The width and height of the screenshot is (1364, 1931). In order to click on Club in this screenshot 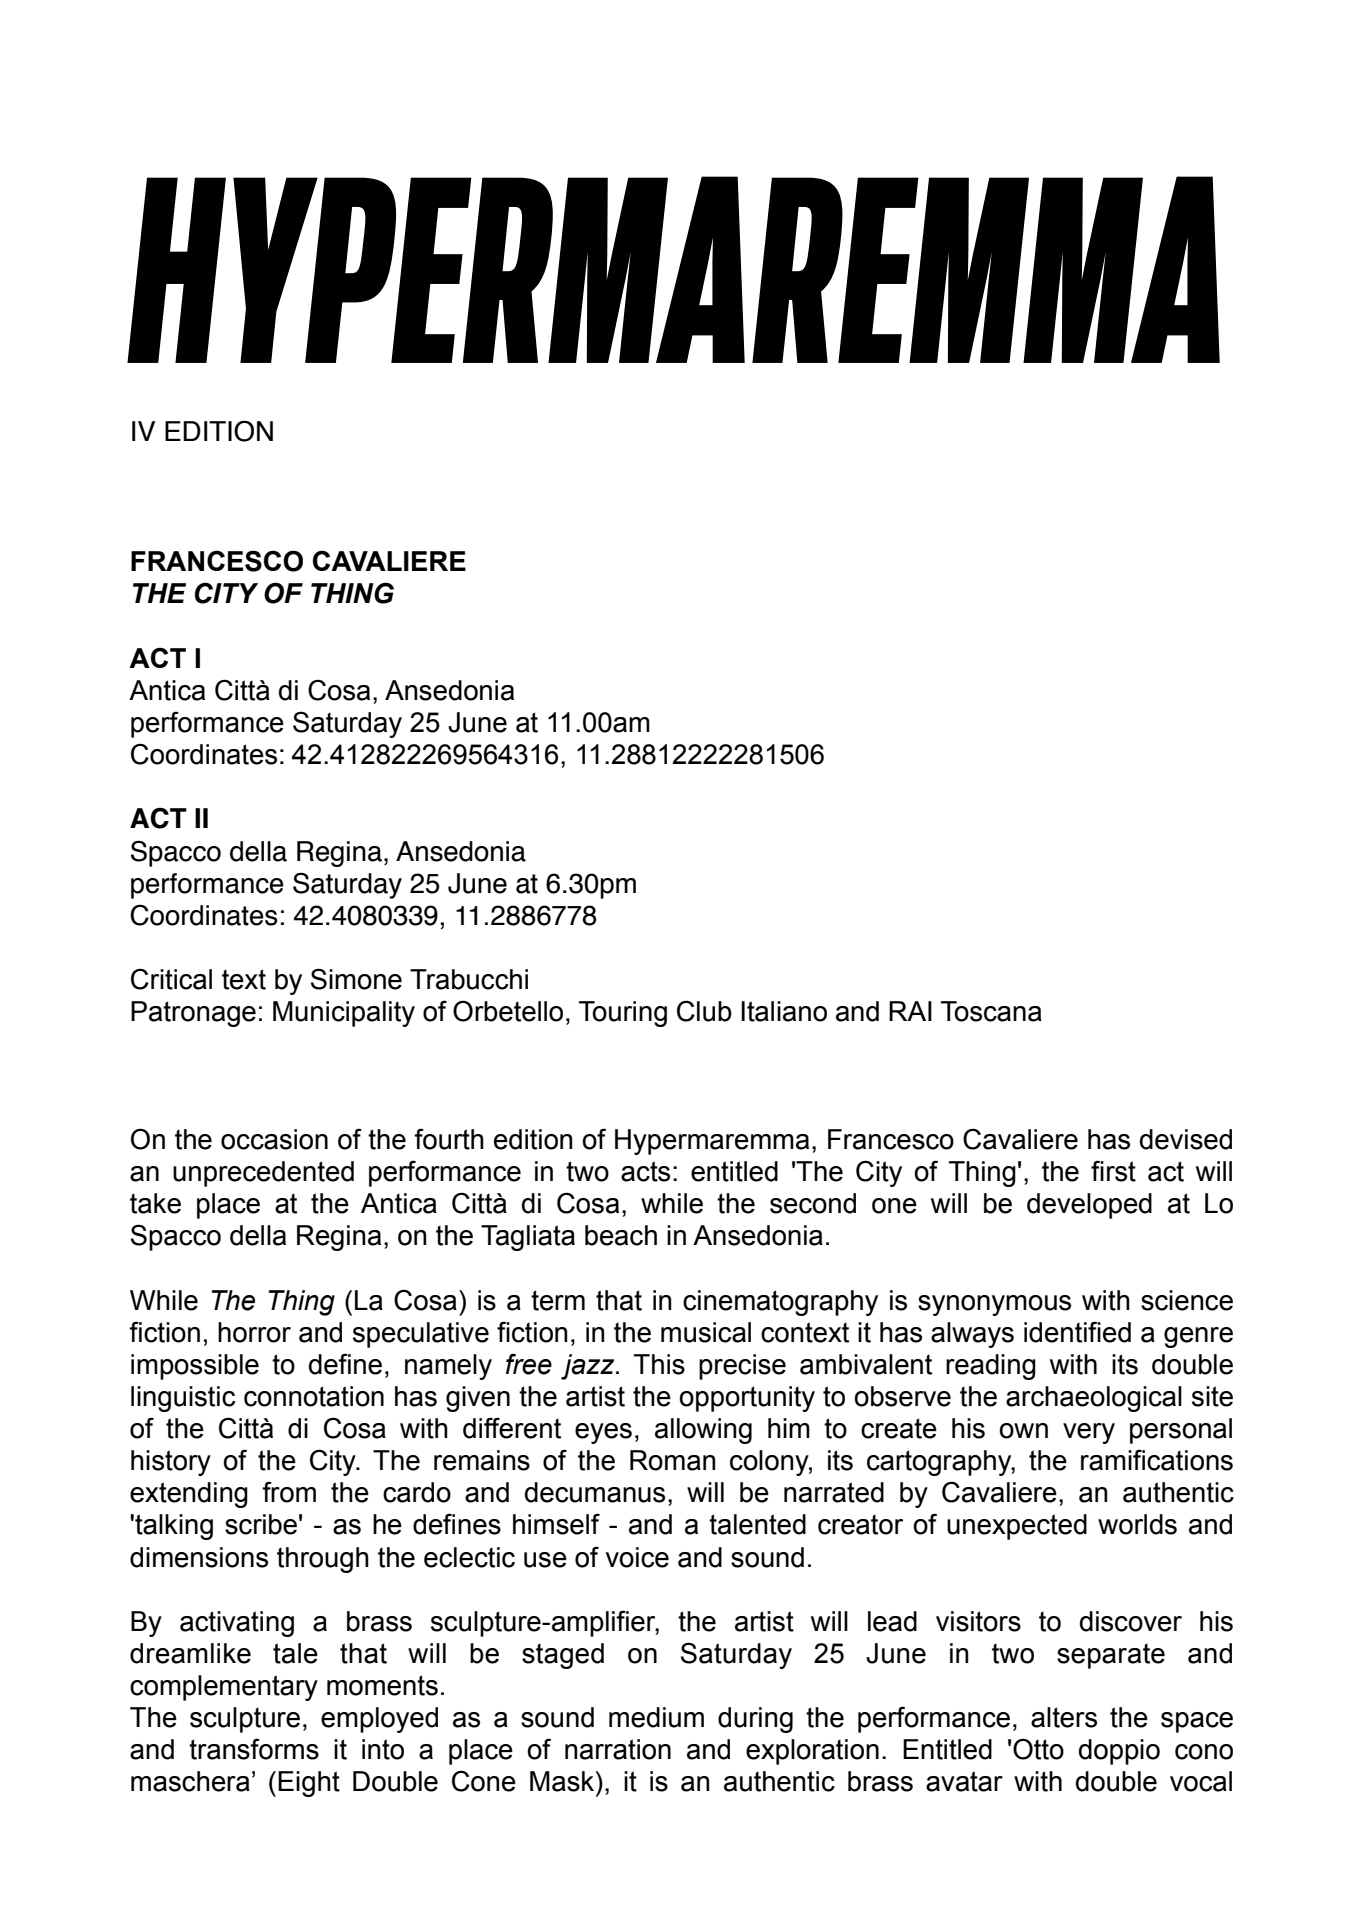, I will do `click(704, 1011)`.
